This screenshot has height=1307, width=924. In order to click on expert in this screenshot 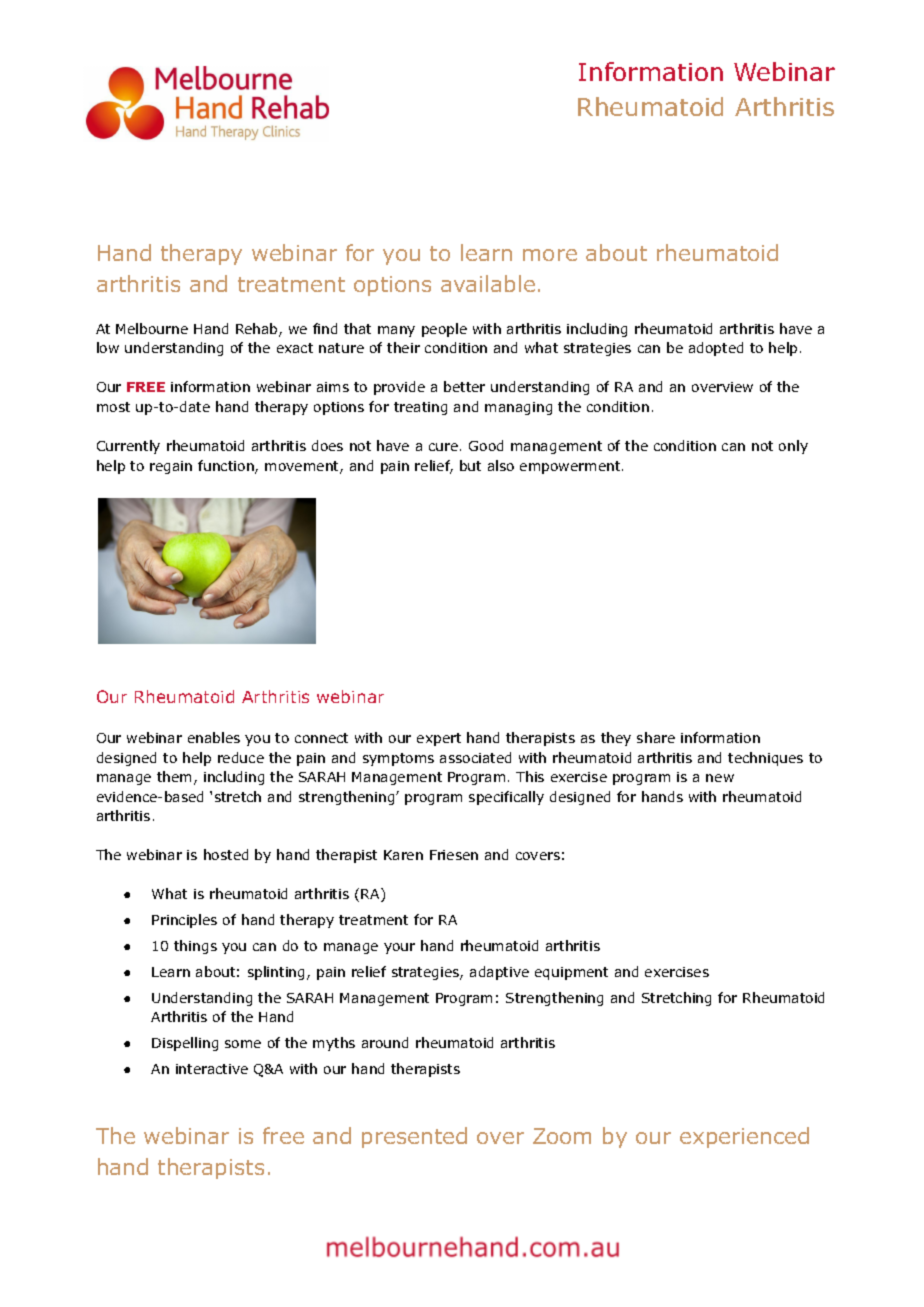, I will do `click(439, 739)`.
